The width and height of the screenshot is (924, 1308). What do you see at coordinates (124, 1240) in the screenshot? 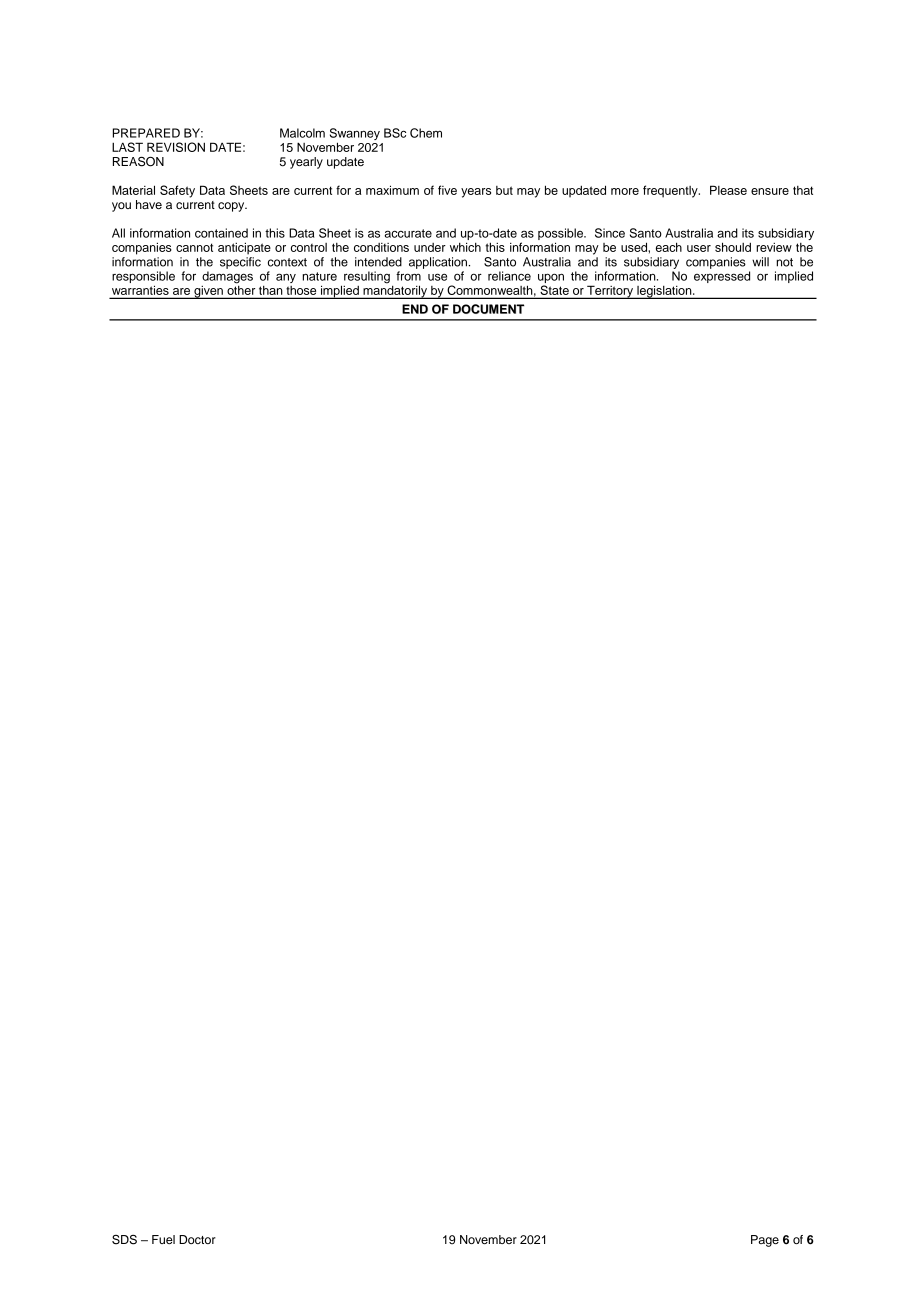
I see `SDS` at bounding box center [124, 1240].
